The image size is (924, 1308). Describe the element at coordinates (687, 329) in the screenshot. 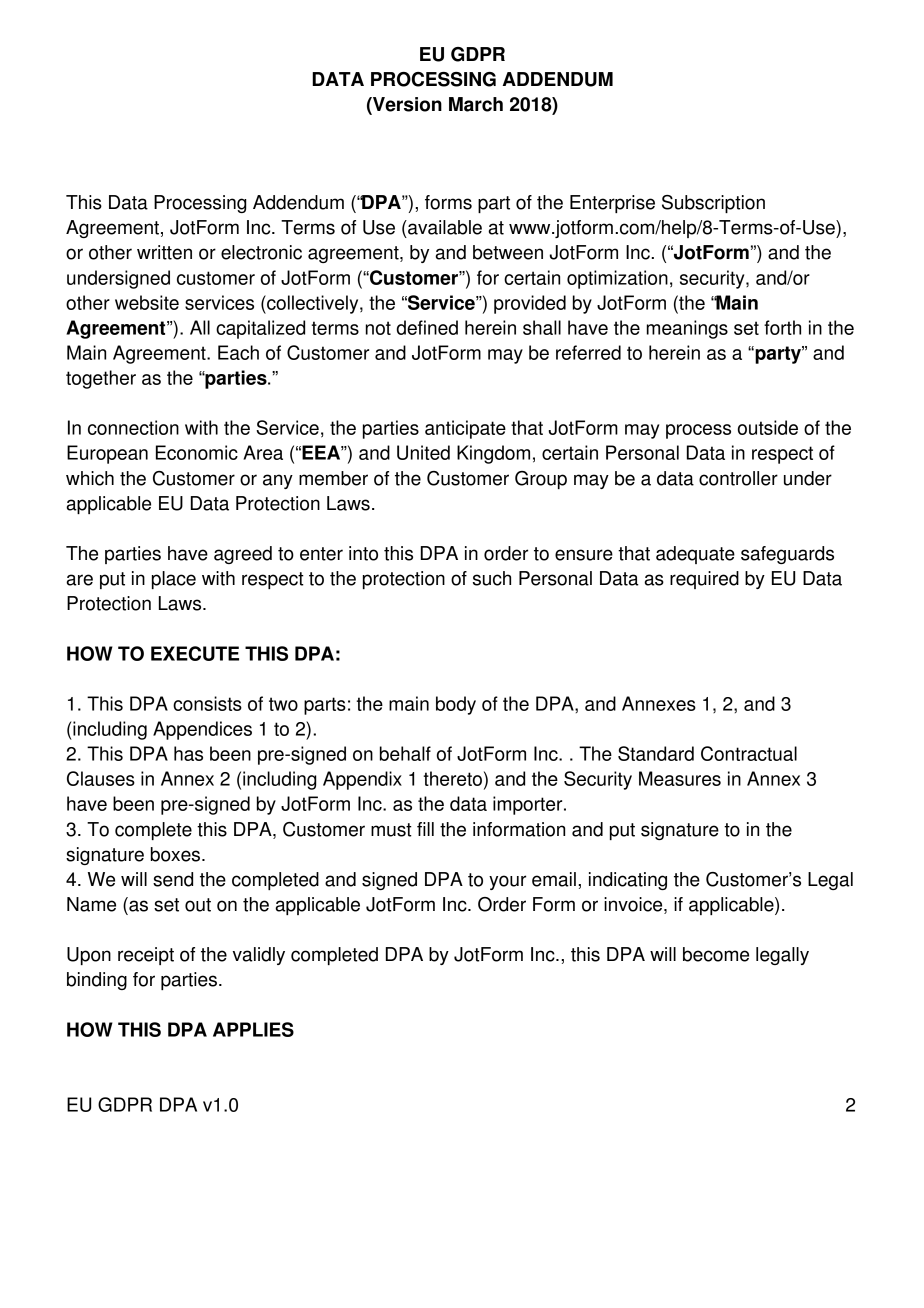

I see `meanings` at that location.
